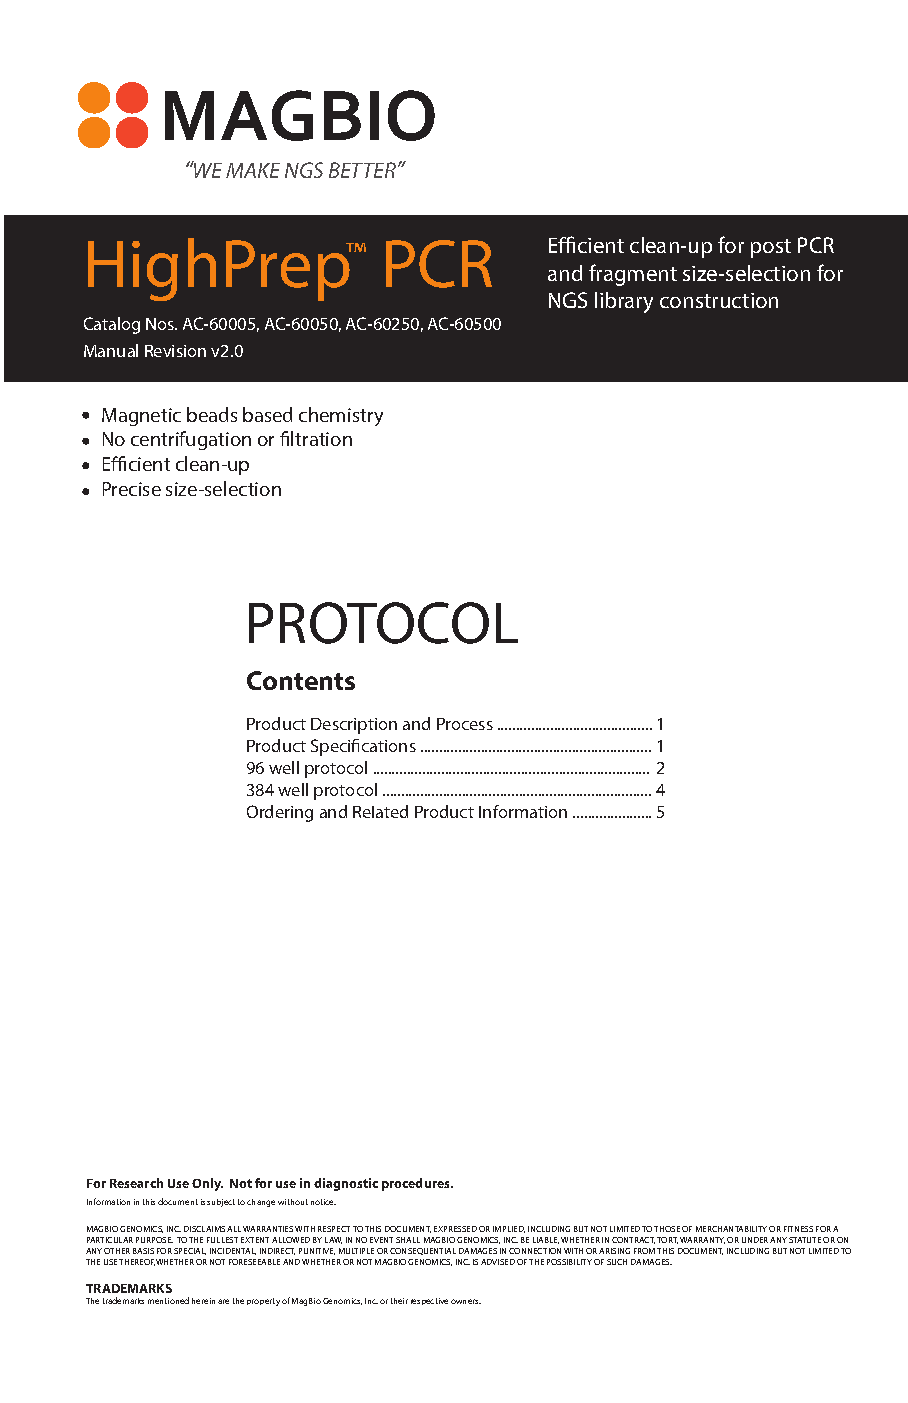  Describe the element at coordinates (190, 1251) in the screenshot. I see `SPECIAL` at that location.
